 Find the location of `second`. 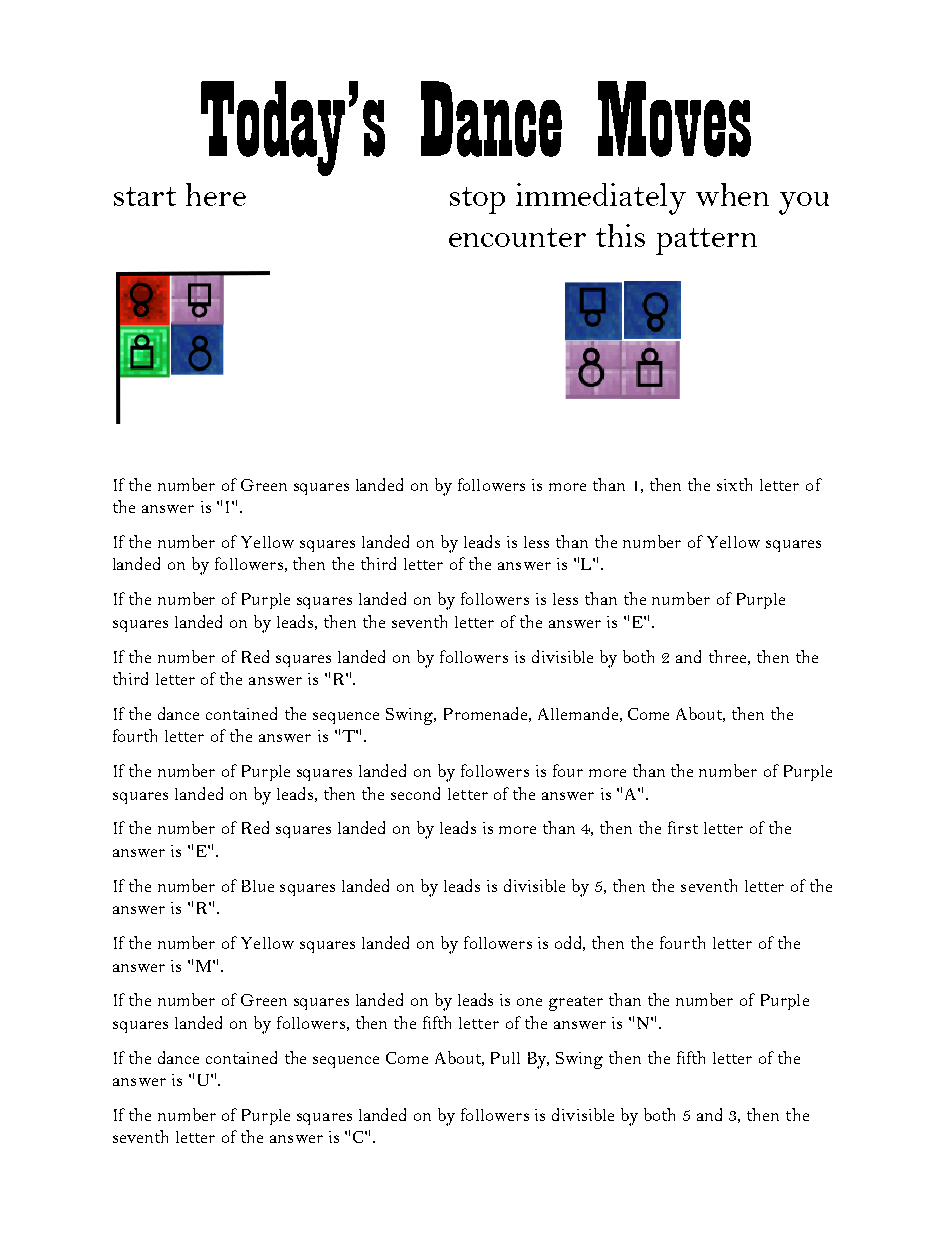

second is located at coordinates (415, 793).
